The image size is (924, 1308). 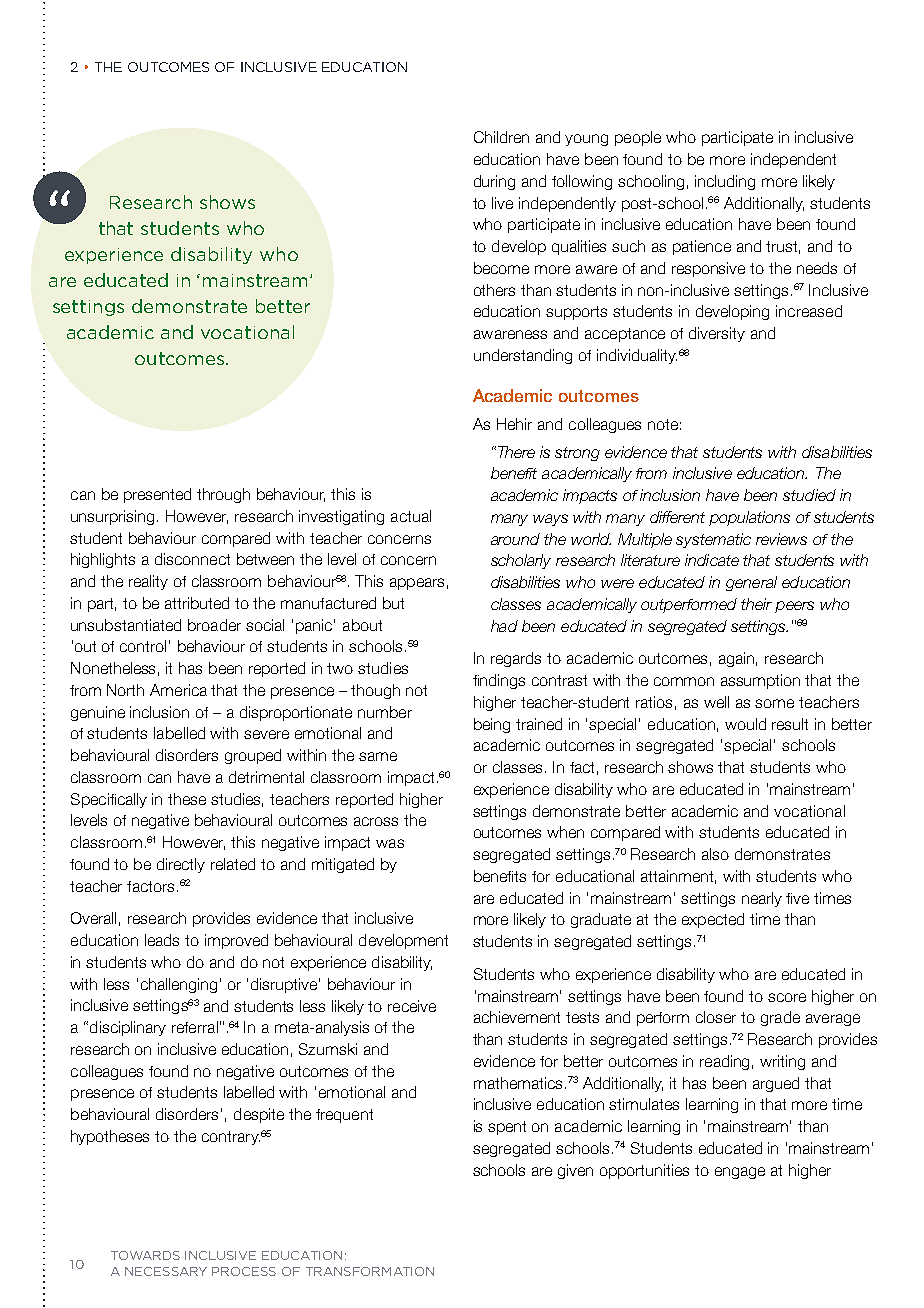 I want to click on during, so click(x=494, y=182).
